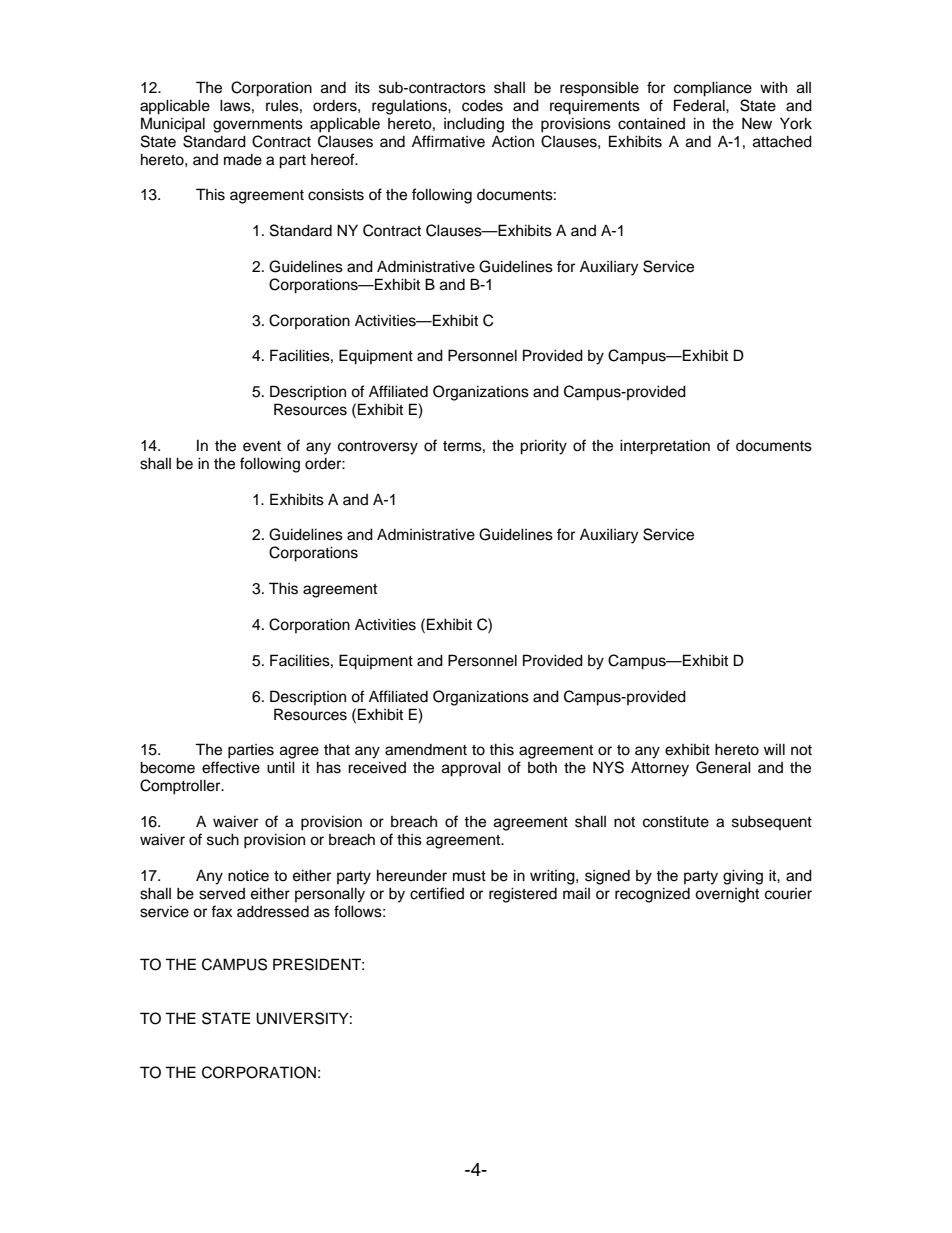 The image size is (952, 1233). What do you see at coordinates (426, 750) in the screenshot?
I see `amendment` at bounding box center [426, 750].
